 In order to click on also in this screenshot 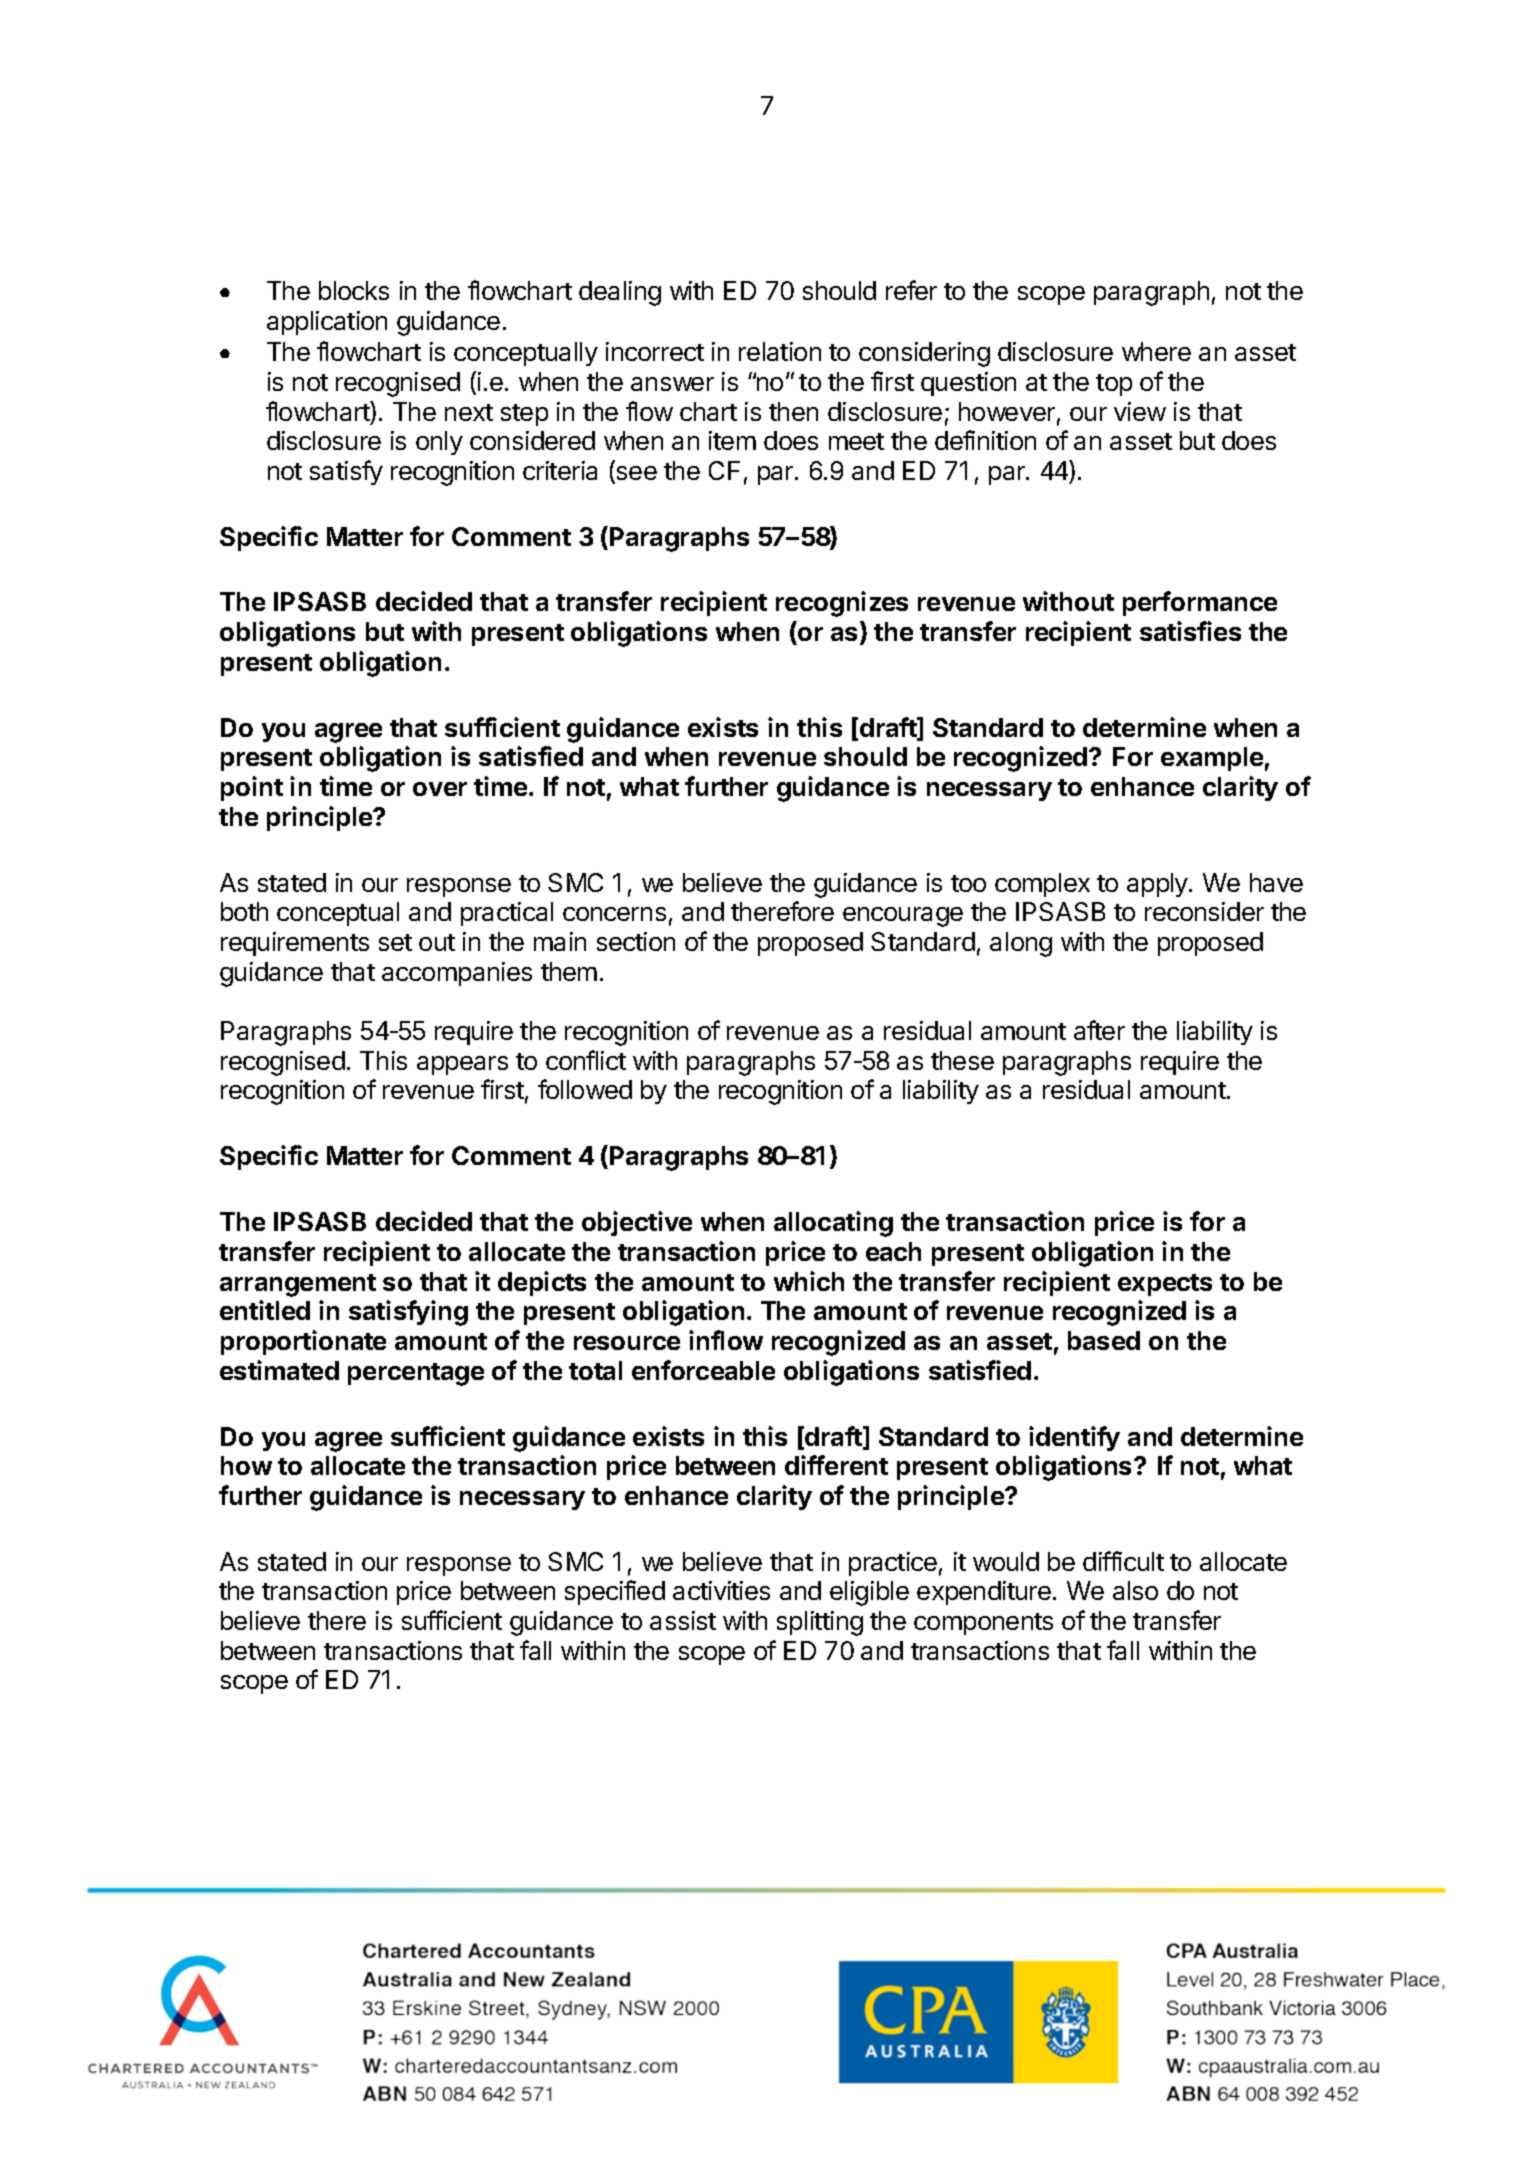, I will do `click(1135, 1590)`.
